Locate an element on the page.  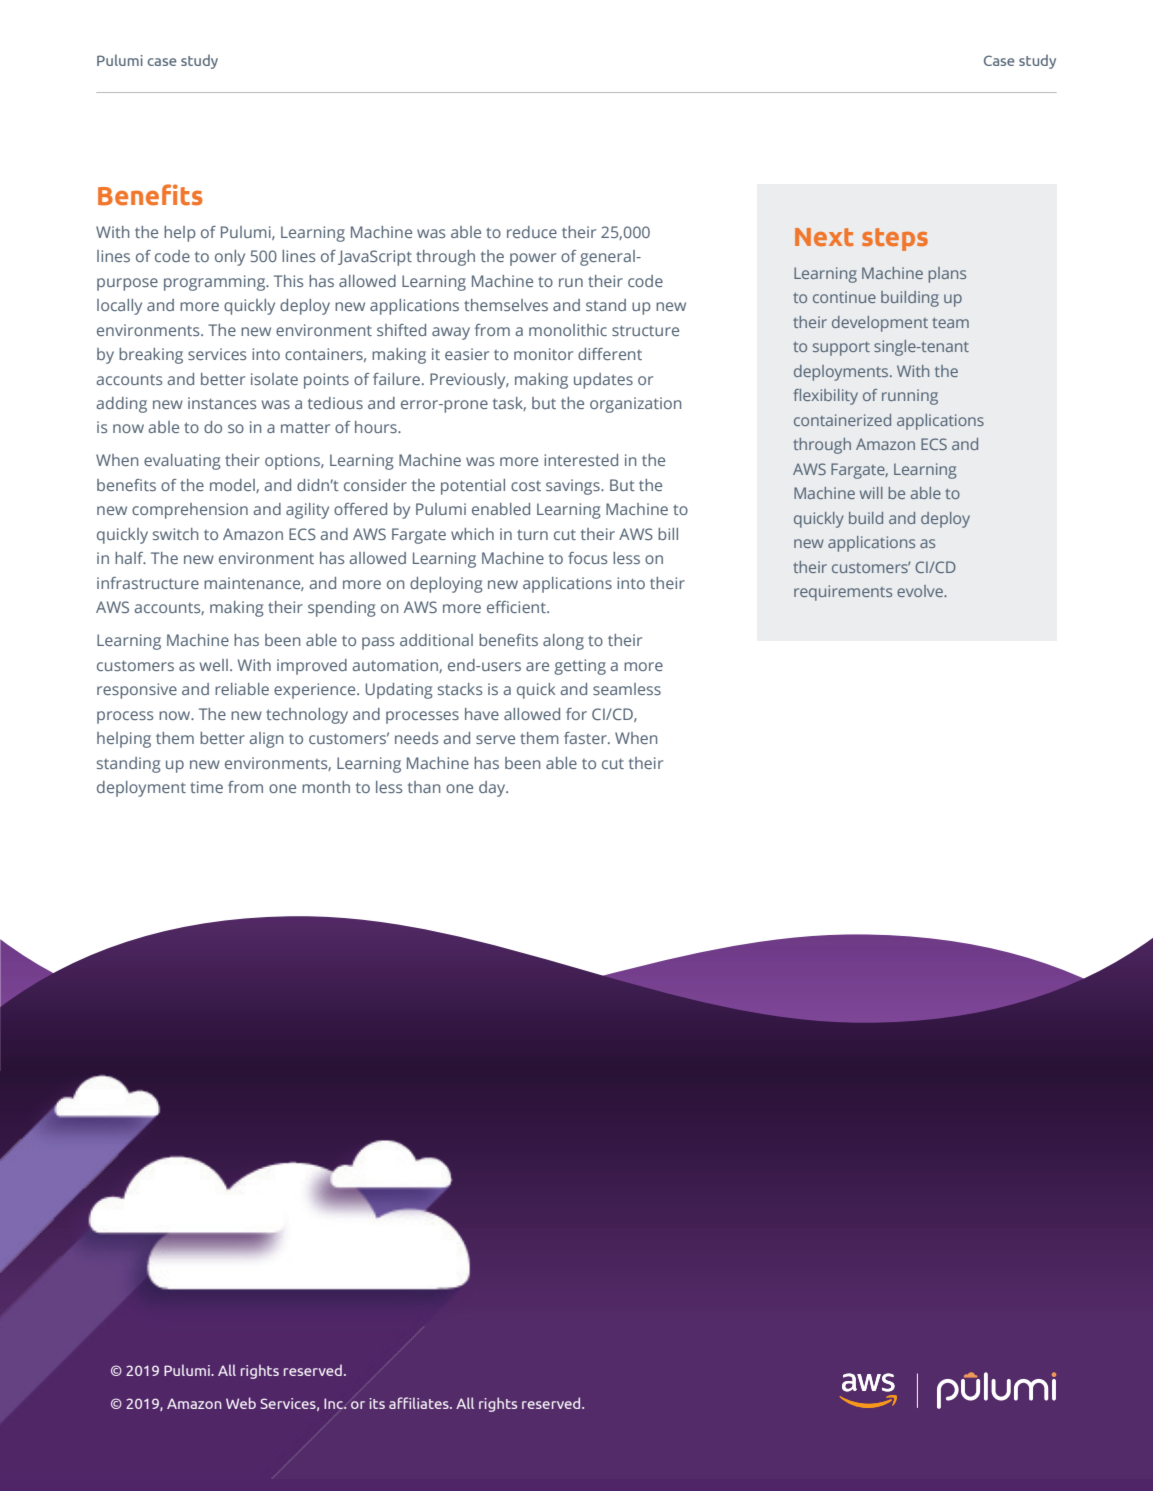
only is located at coordinates (230, 258).
